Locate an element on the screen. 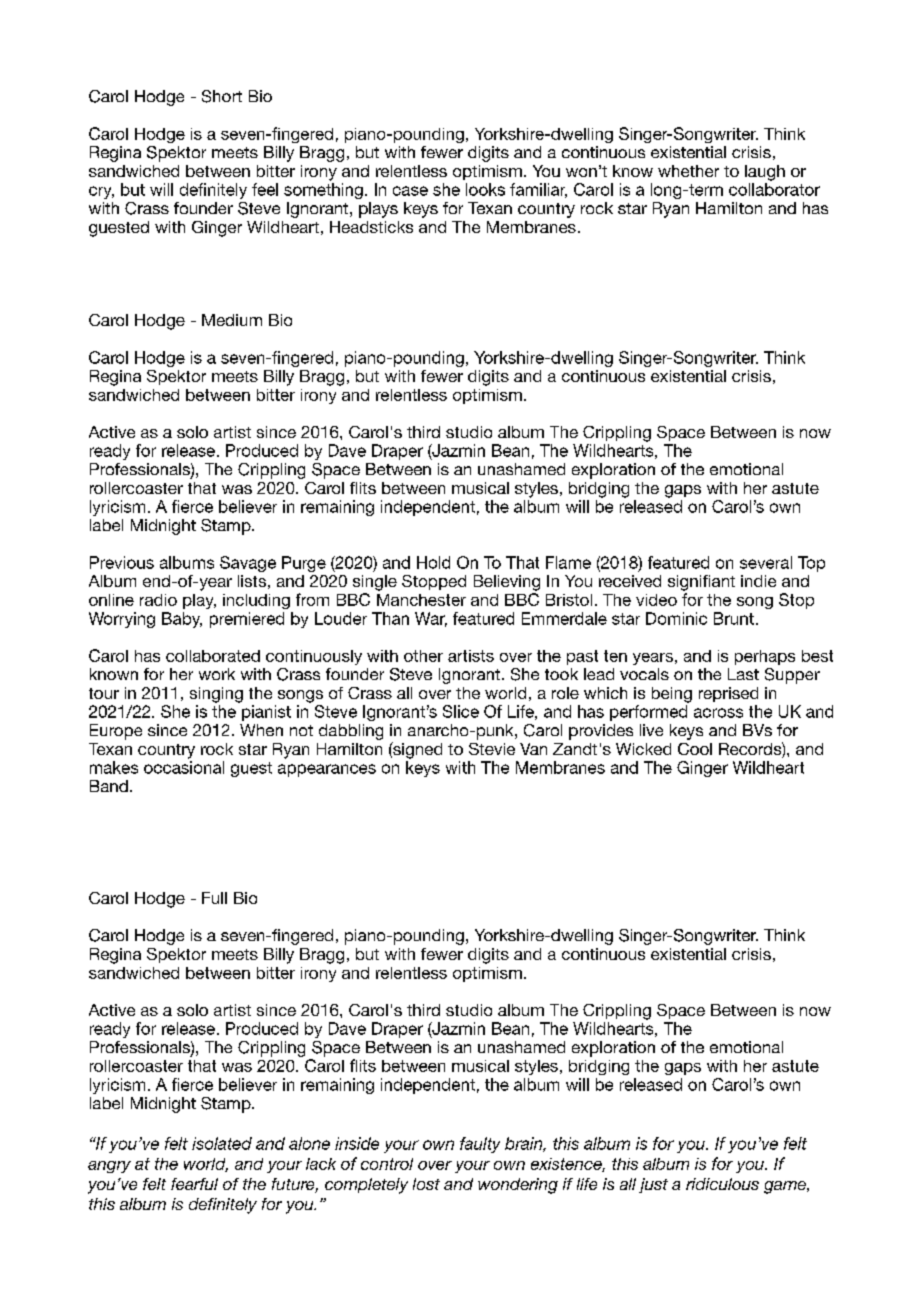 Image resolution: width=924 pixels, height=1308 pixels. laugh is located at coordinates (765, 173).
